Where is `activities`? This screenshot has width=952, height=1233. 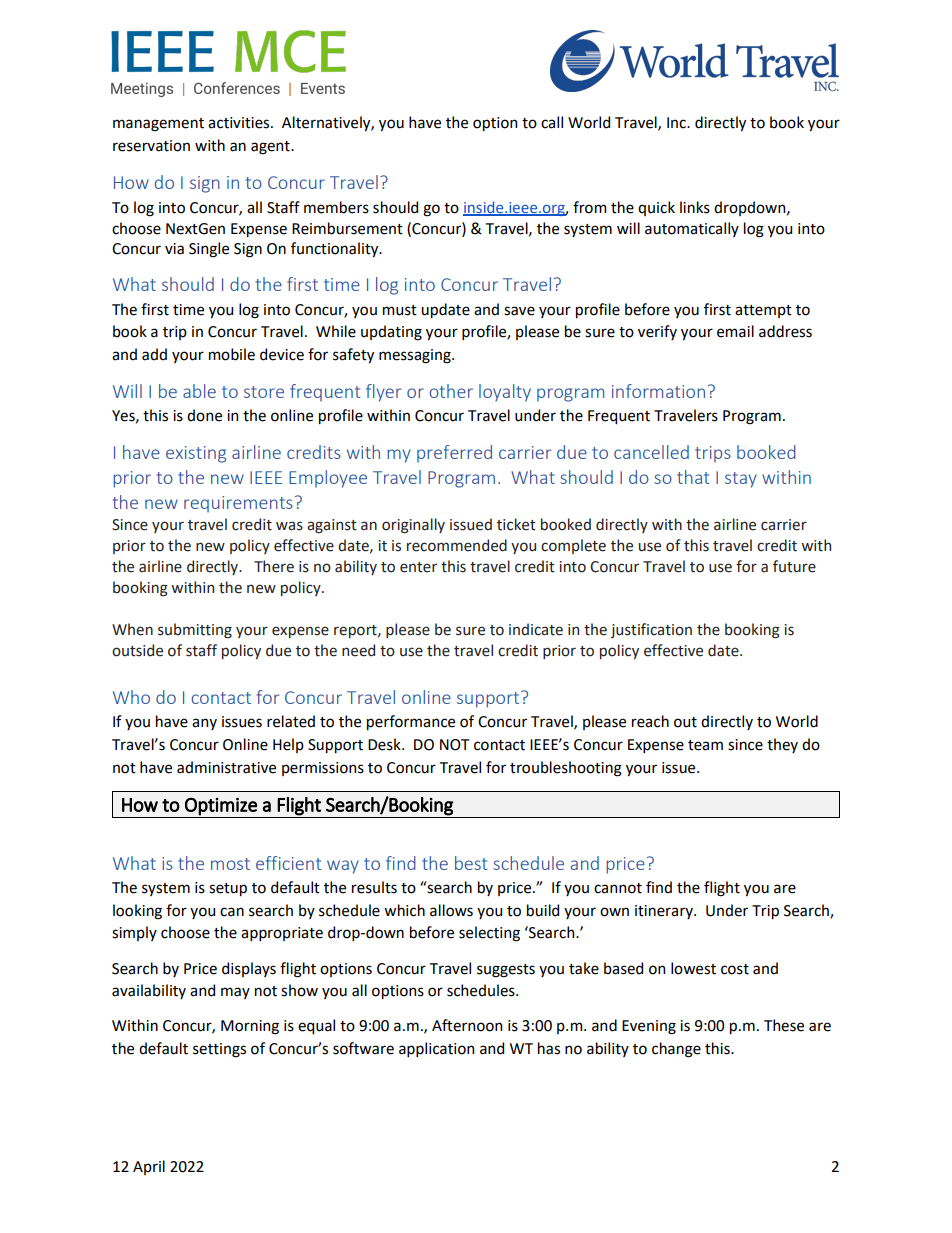
activities is located at coordinates (240, 123).
